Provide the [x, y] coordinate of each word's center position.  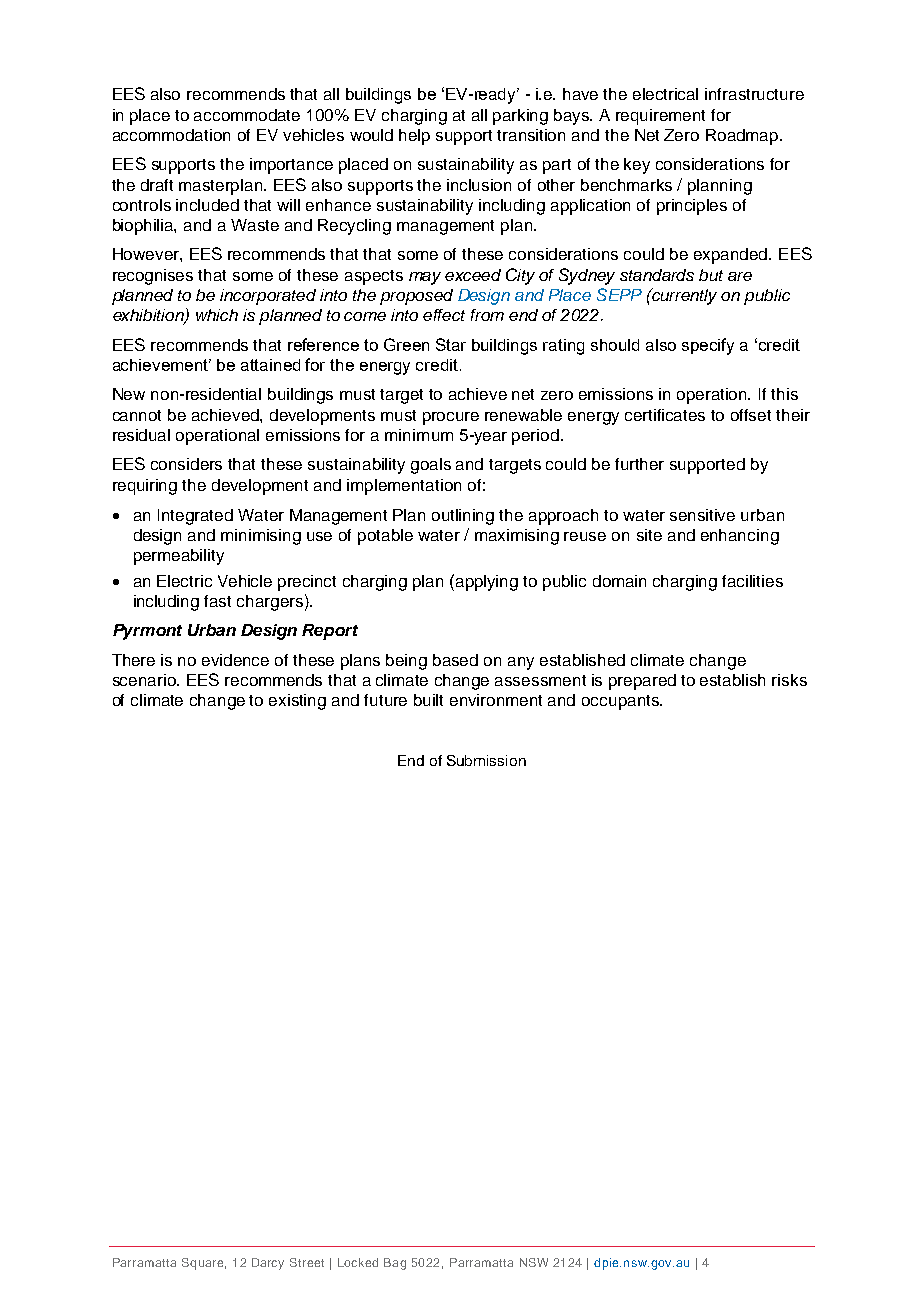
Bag [395, 1264]
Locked [358, 1262]
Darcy [268, 1264]
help [414, 137]
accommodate [247, 115]
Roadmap [743, 137]
